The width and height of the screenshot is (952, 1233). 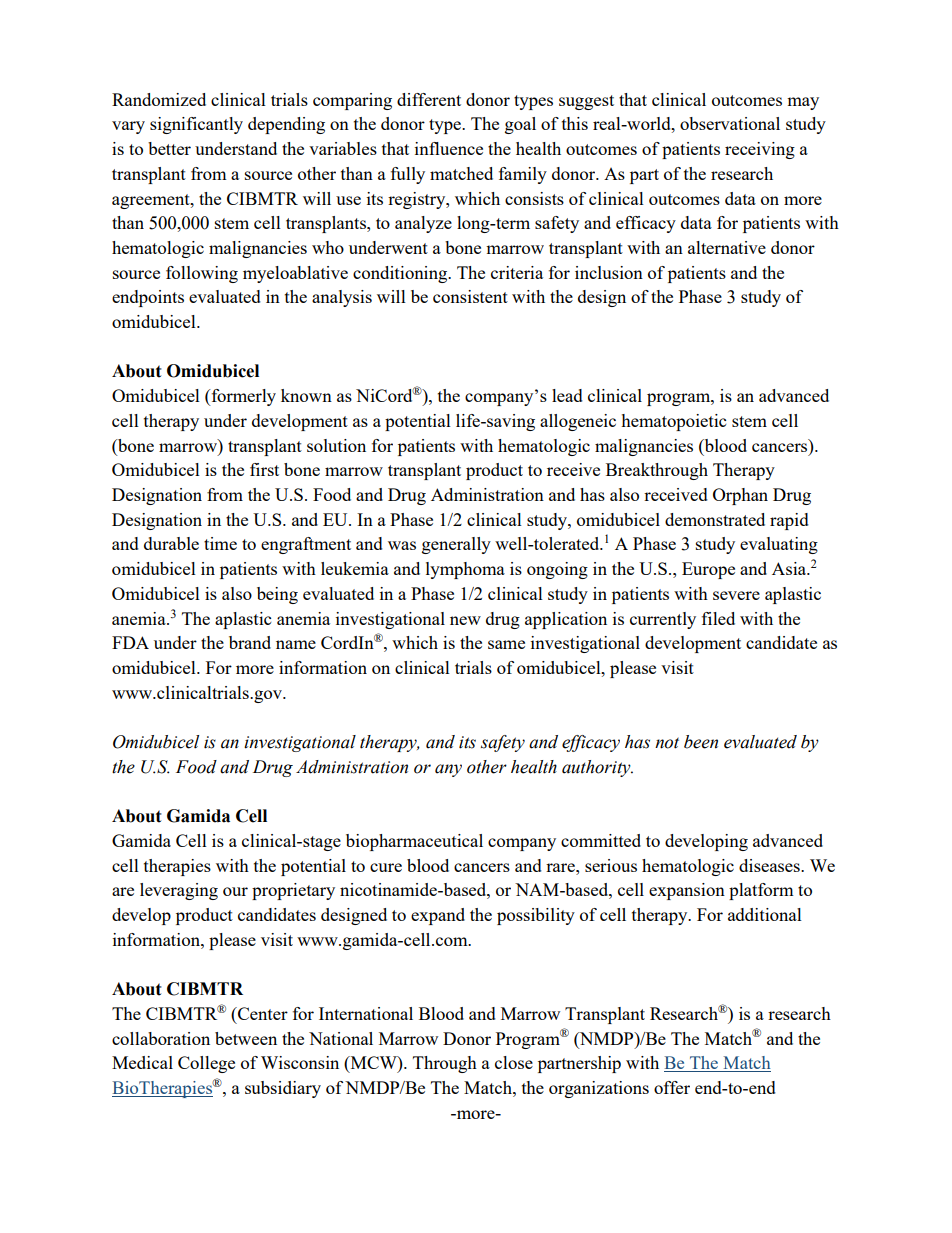 I want to click on hematopoietic, so click(x=673, y=422).
